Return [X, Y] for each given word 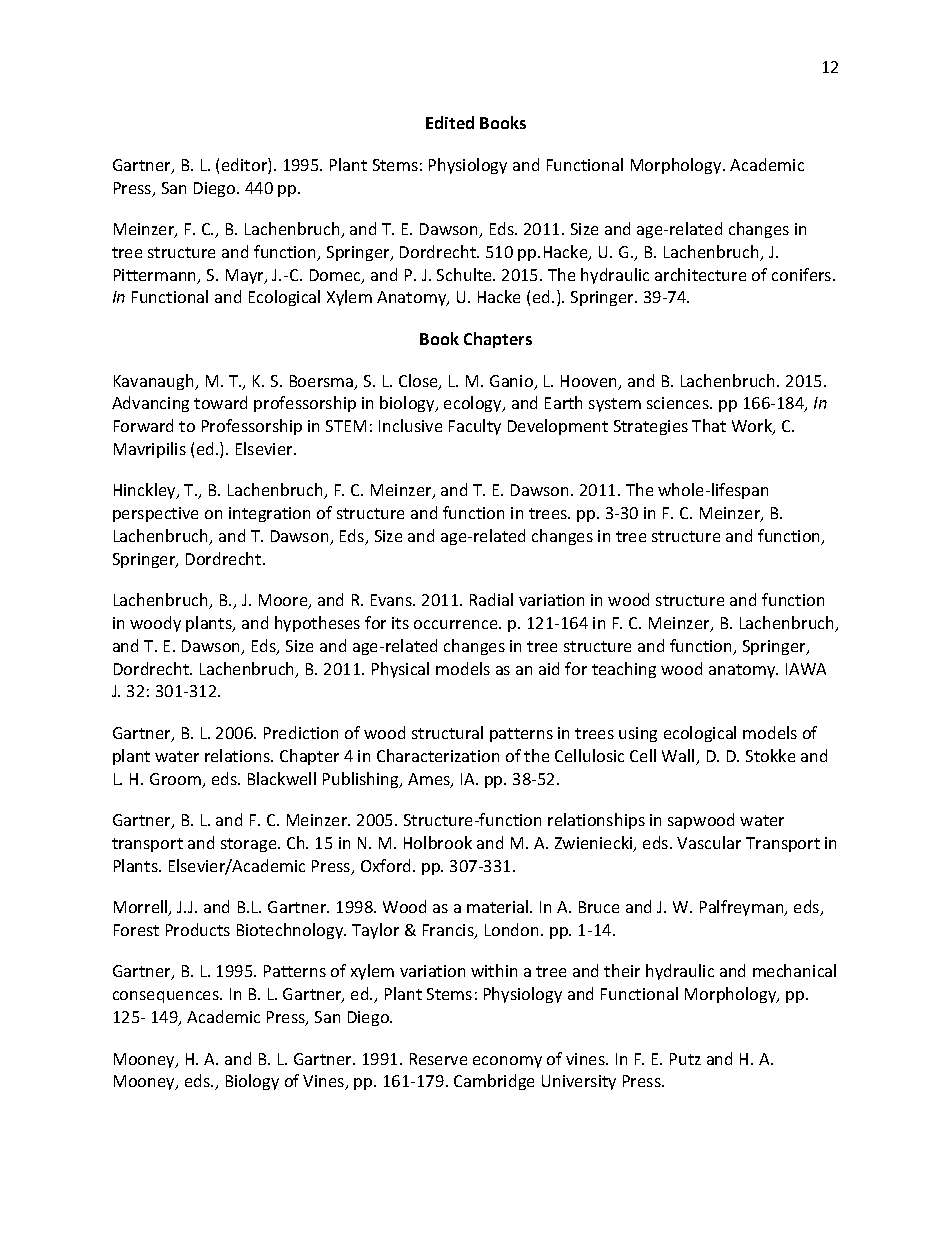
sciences [679, 403]
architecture [700, 274]
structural [447, 732]
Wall [679, 757]
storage [250, 845]
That [709, 425]
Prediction [301, 732]
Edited [450, 122]
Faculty [475, 427]
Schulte [465, 274]
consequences [167, 997]
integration [269, 514]
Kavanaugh [155, 382]
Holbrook [438, 842]
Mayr [246, 276]
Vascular [709, 842]
